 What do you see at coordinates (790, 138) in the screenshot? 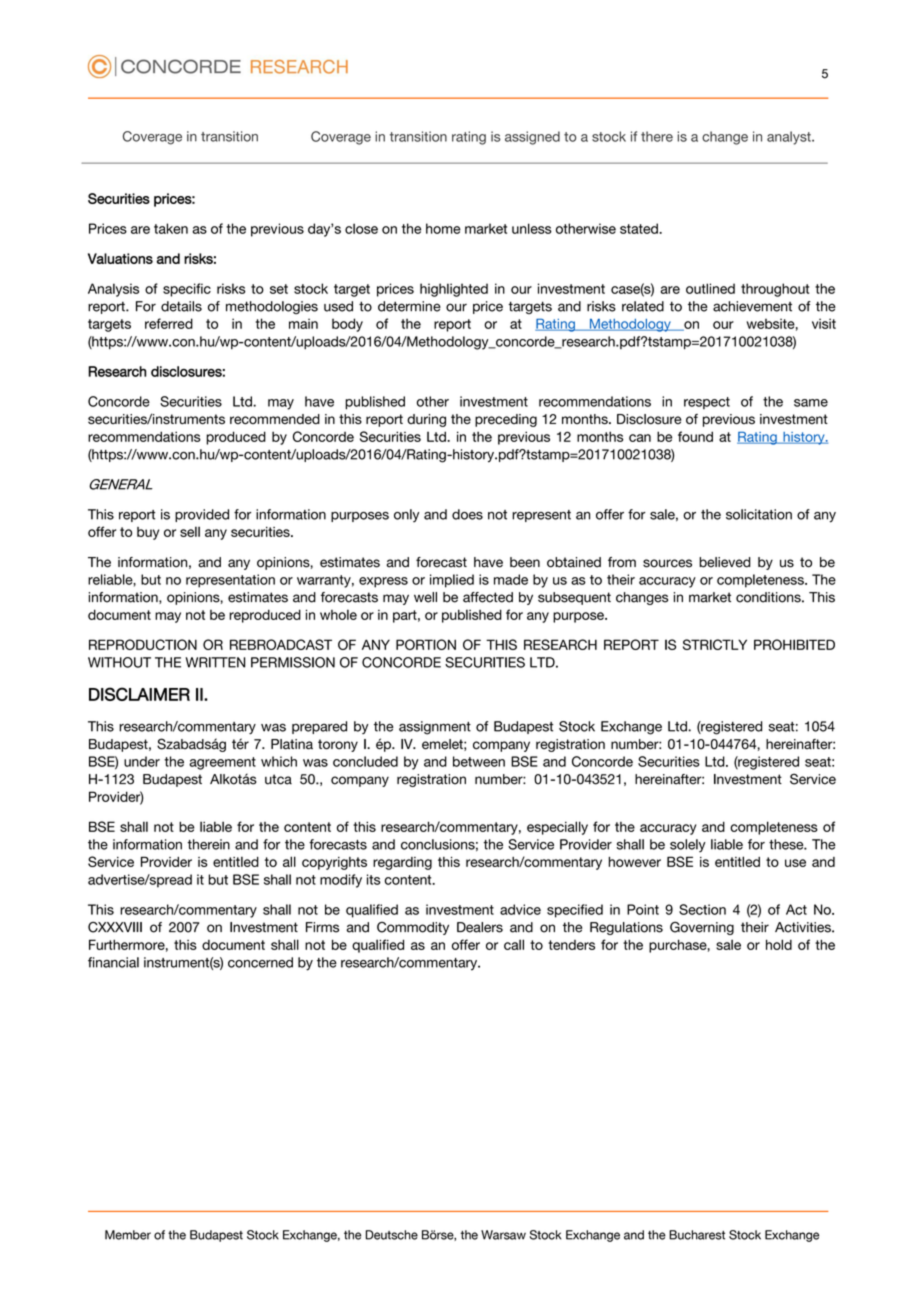
I see `analyst` at bounding box center [790, 138].
